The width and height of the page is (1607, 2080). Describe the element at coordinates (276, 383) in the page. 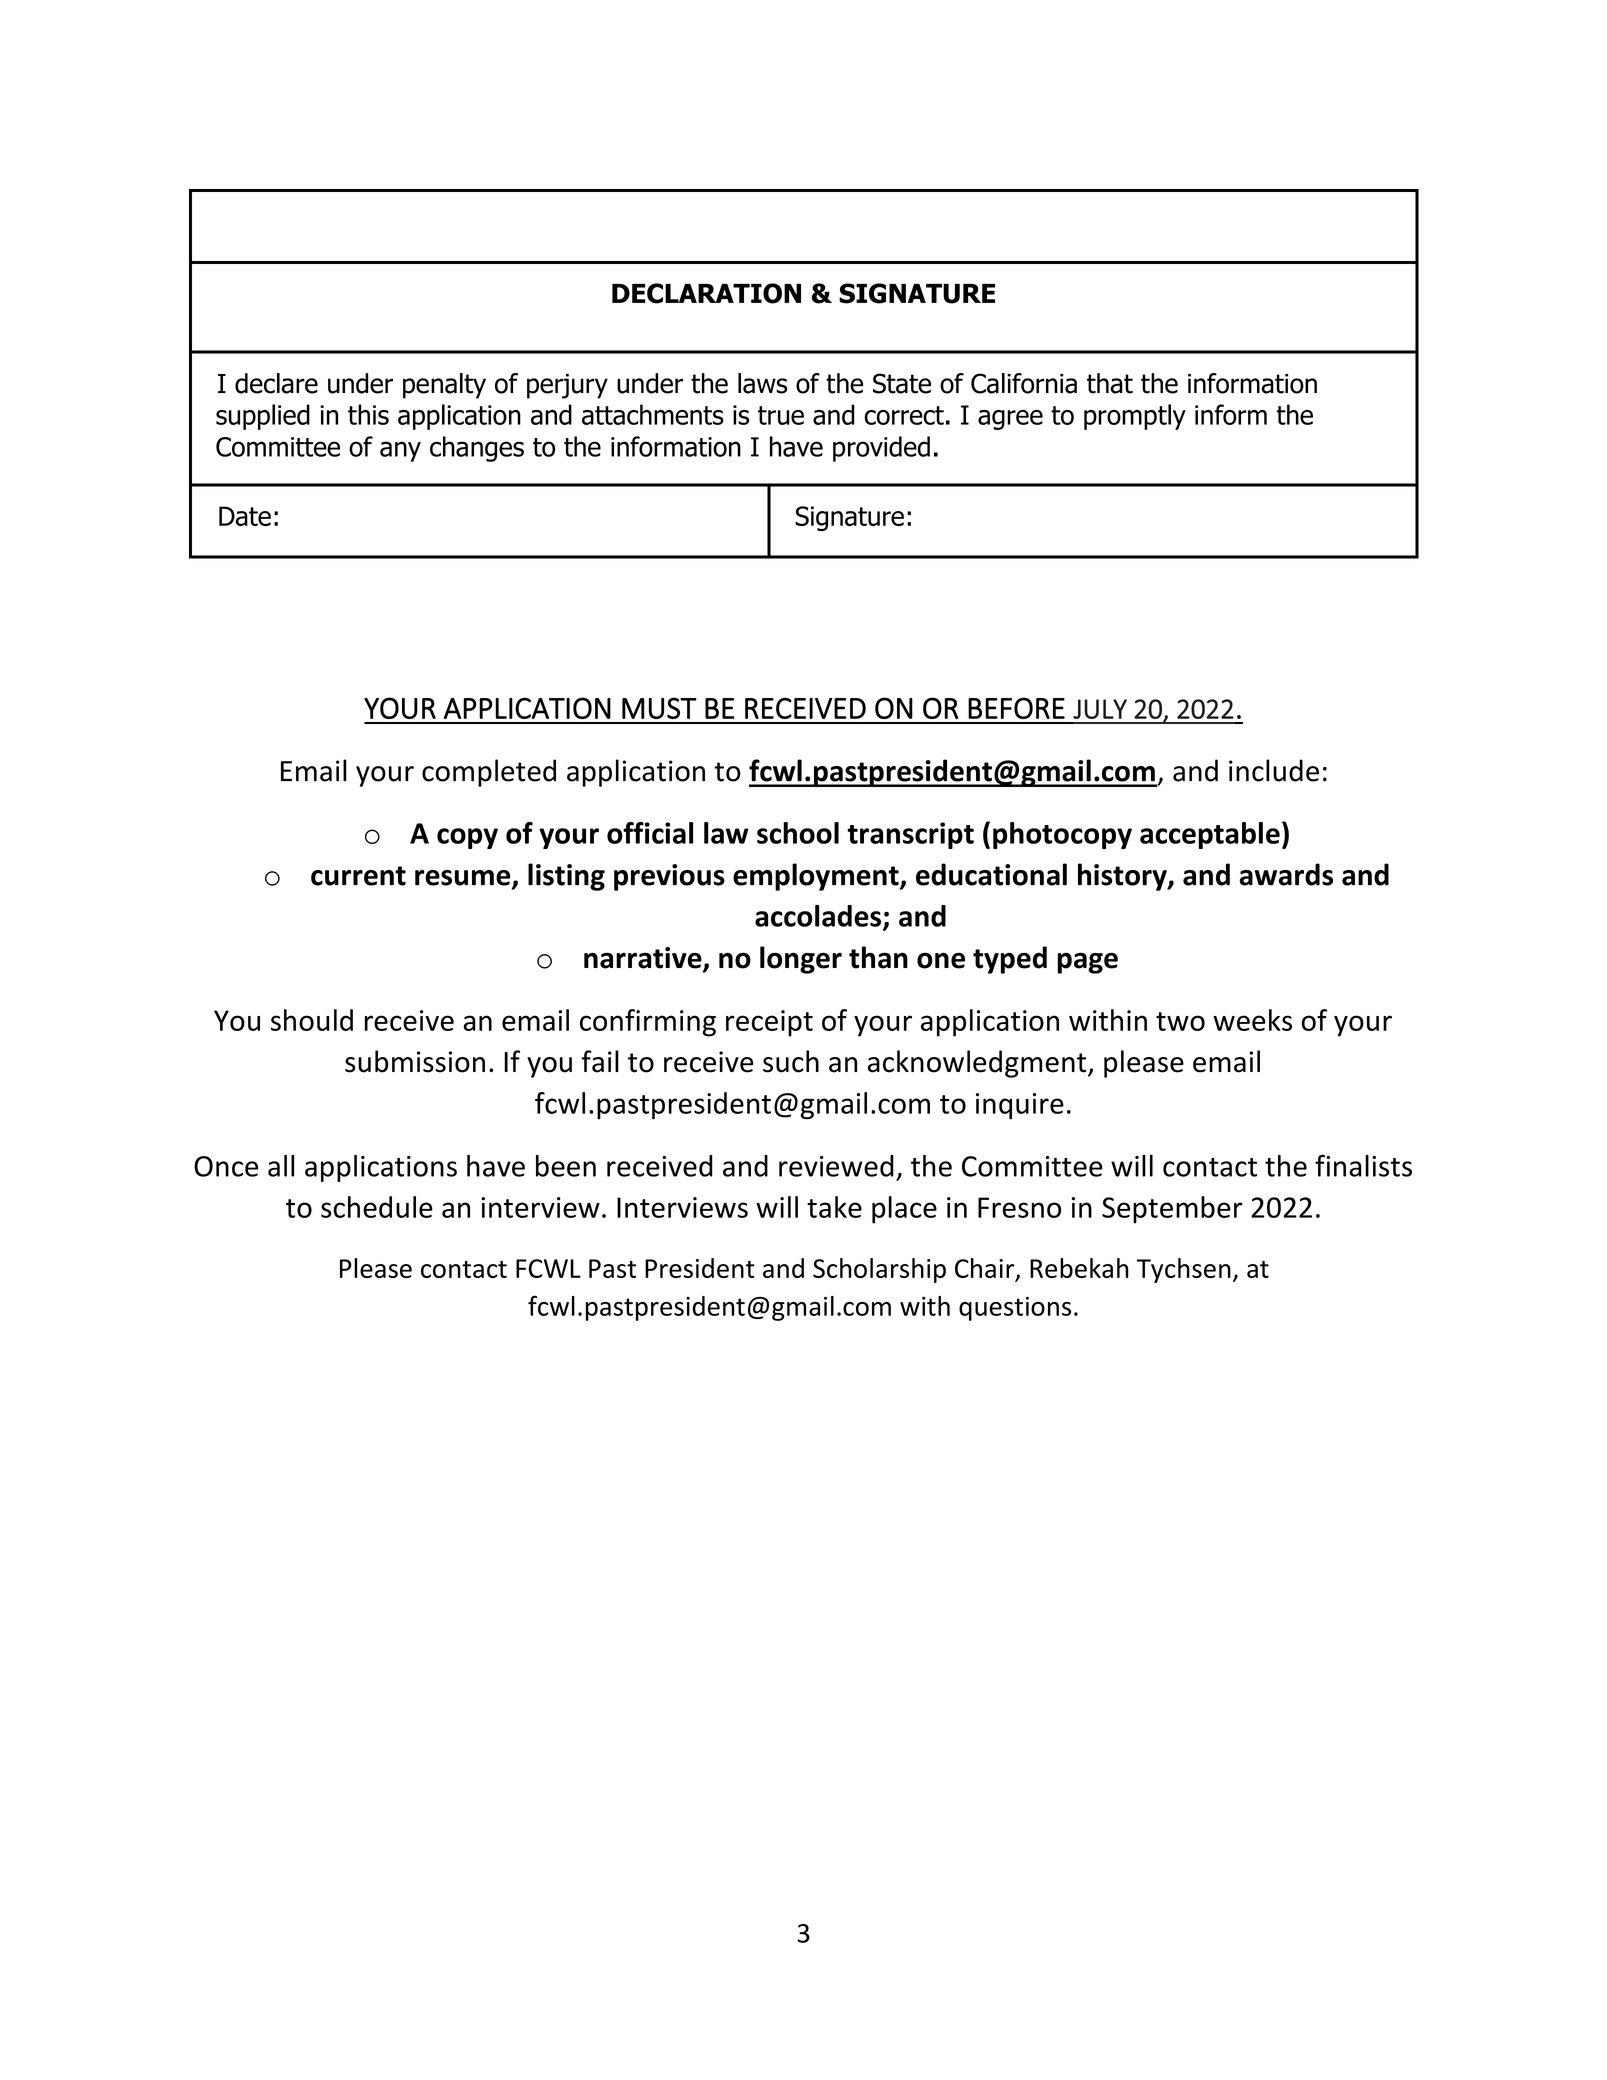

I see `declare` at that location.
